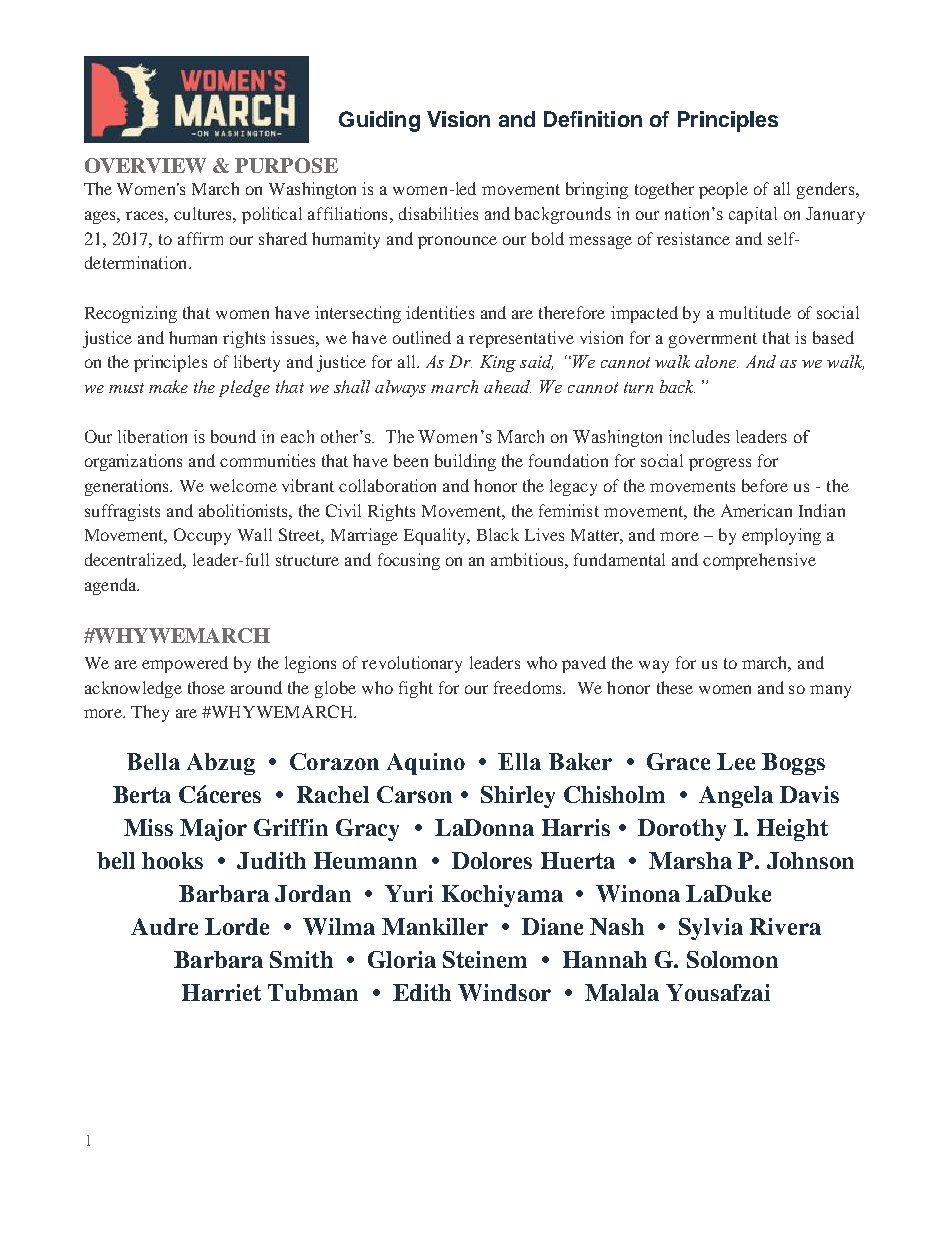  Describe the element at coordinates (755, 312) in the screenshot. I see `multitude` at that location.
